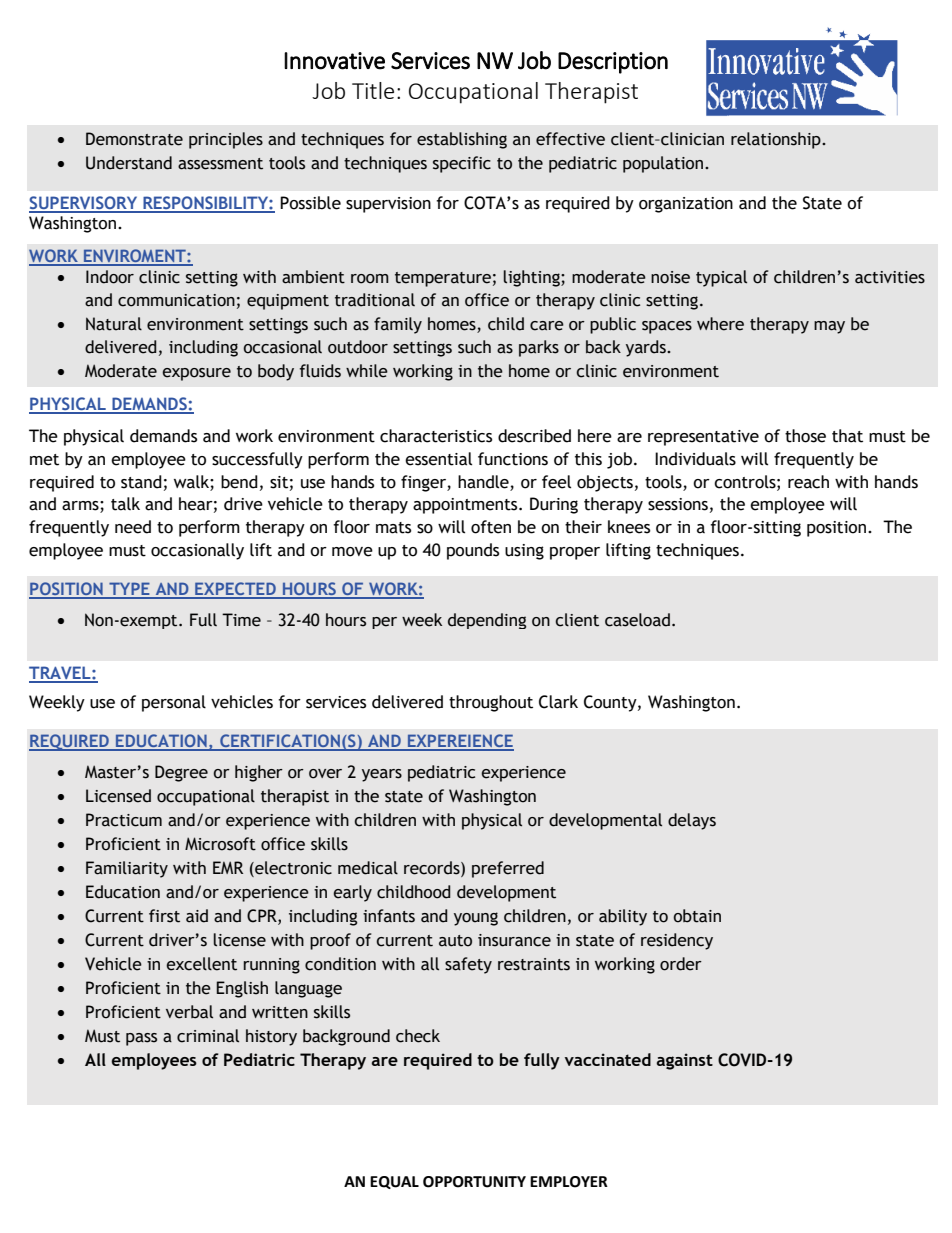 The height and width of the screenshot is (1233, 952). I want to click on establishing, so click(462, 140).
